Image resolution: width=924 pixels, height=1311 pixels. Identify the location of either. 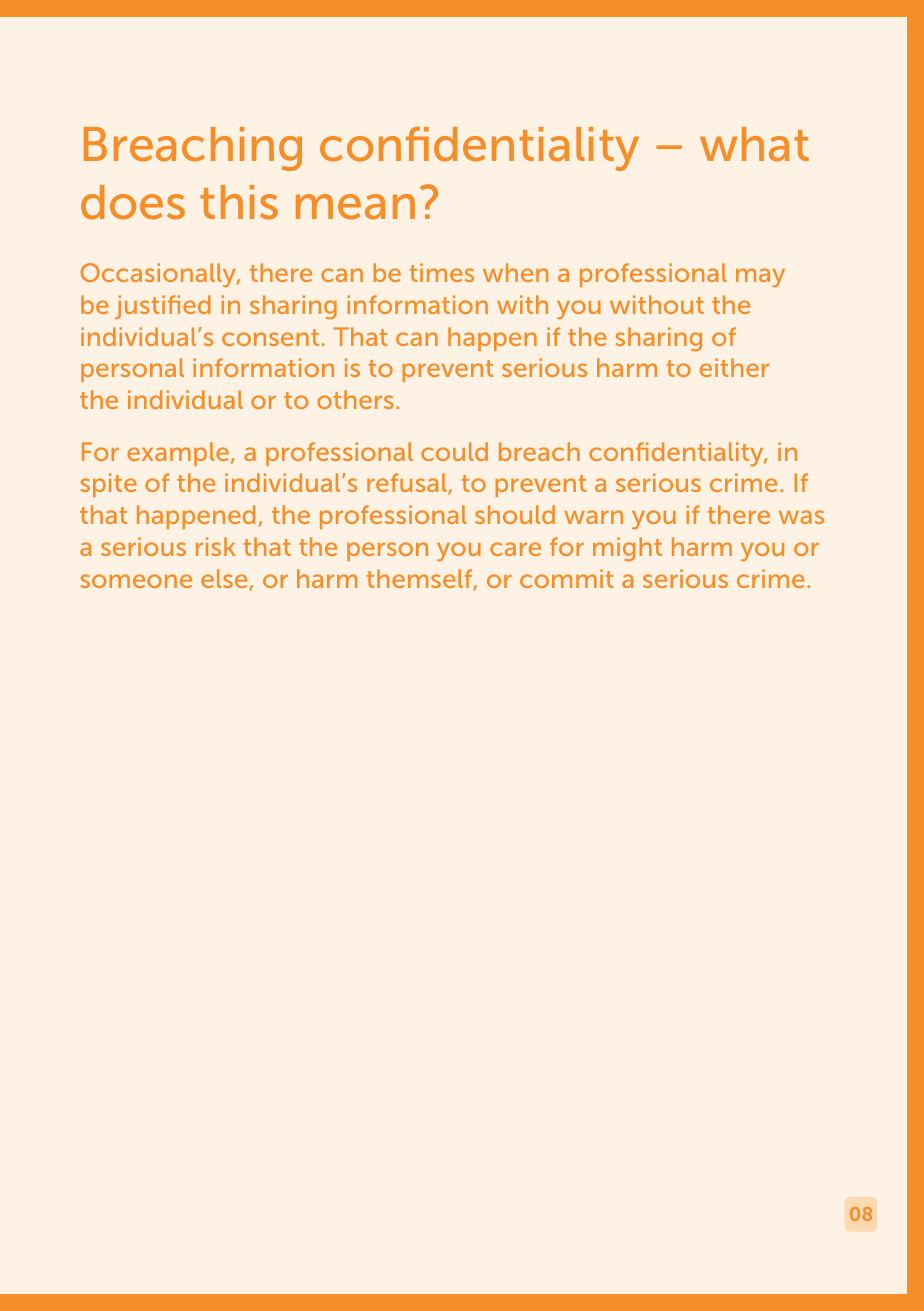
(734, 367).
